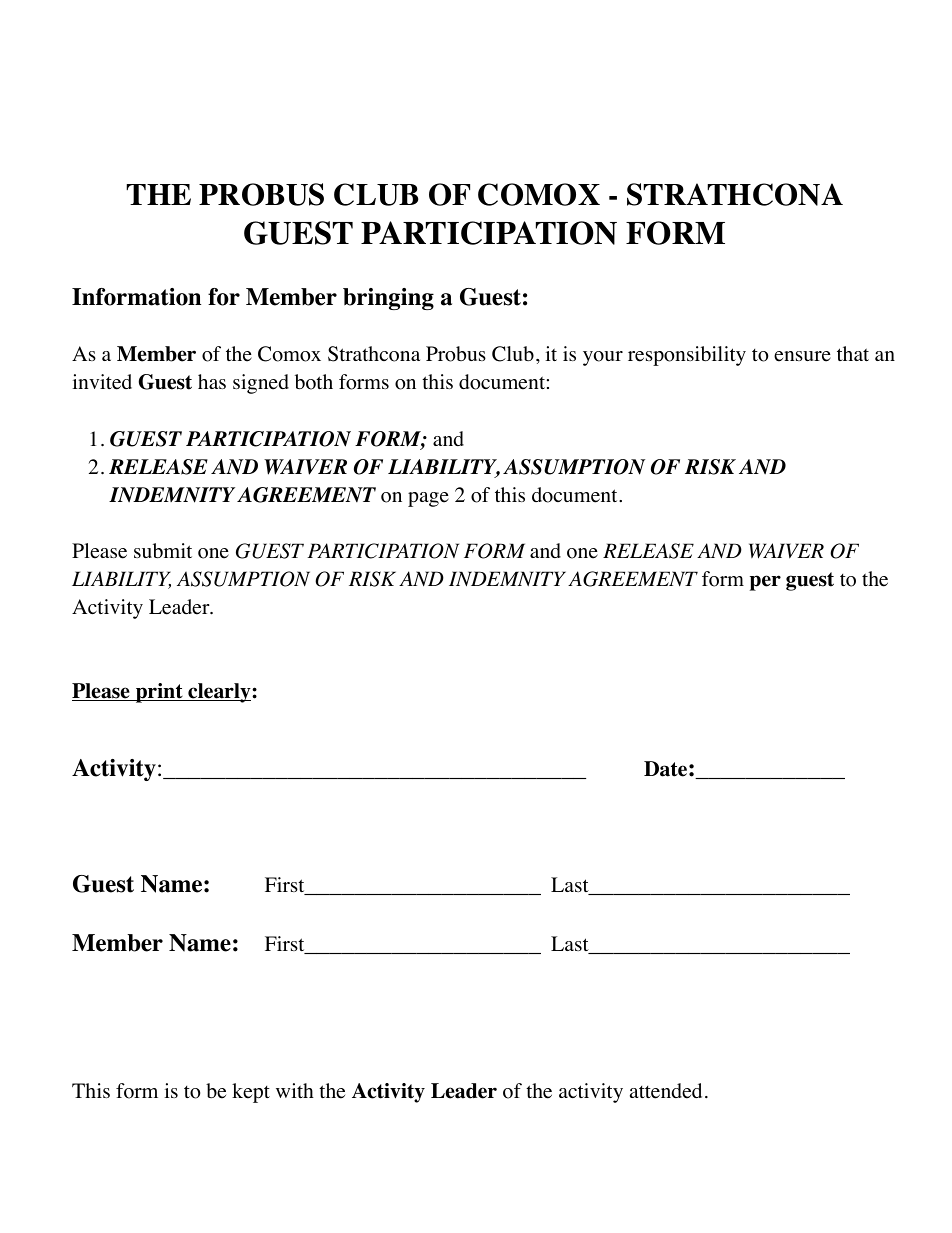 The height and width of the screenshot is (1233, 952). What do you see at coordinates (261, 384) in the screenshot?
I see `signed` at bounding box center [261, 384].
